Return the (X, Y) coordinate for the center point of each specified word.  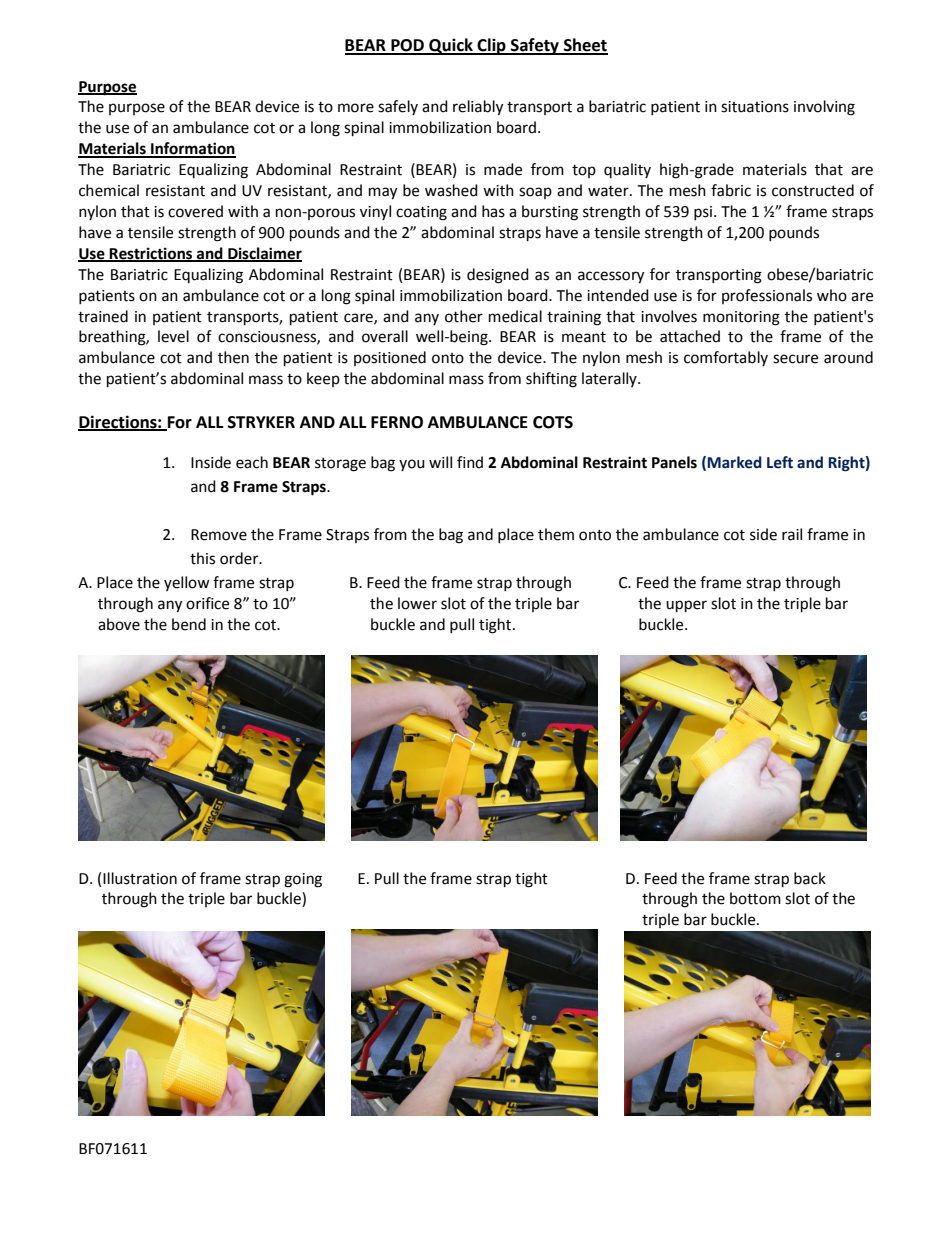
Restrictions (151, 254)
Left (780, 462)
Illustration (140, 878)
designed (498, 276)
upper (686, 606)
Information (192, 149)
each (252, 462)
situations (755, 107)
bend (189, 624)
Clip (492, 46)
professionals (767, 296)
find (470, 462)
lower (417, 603)
